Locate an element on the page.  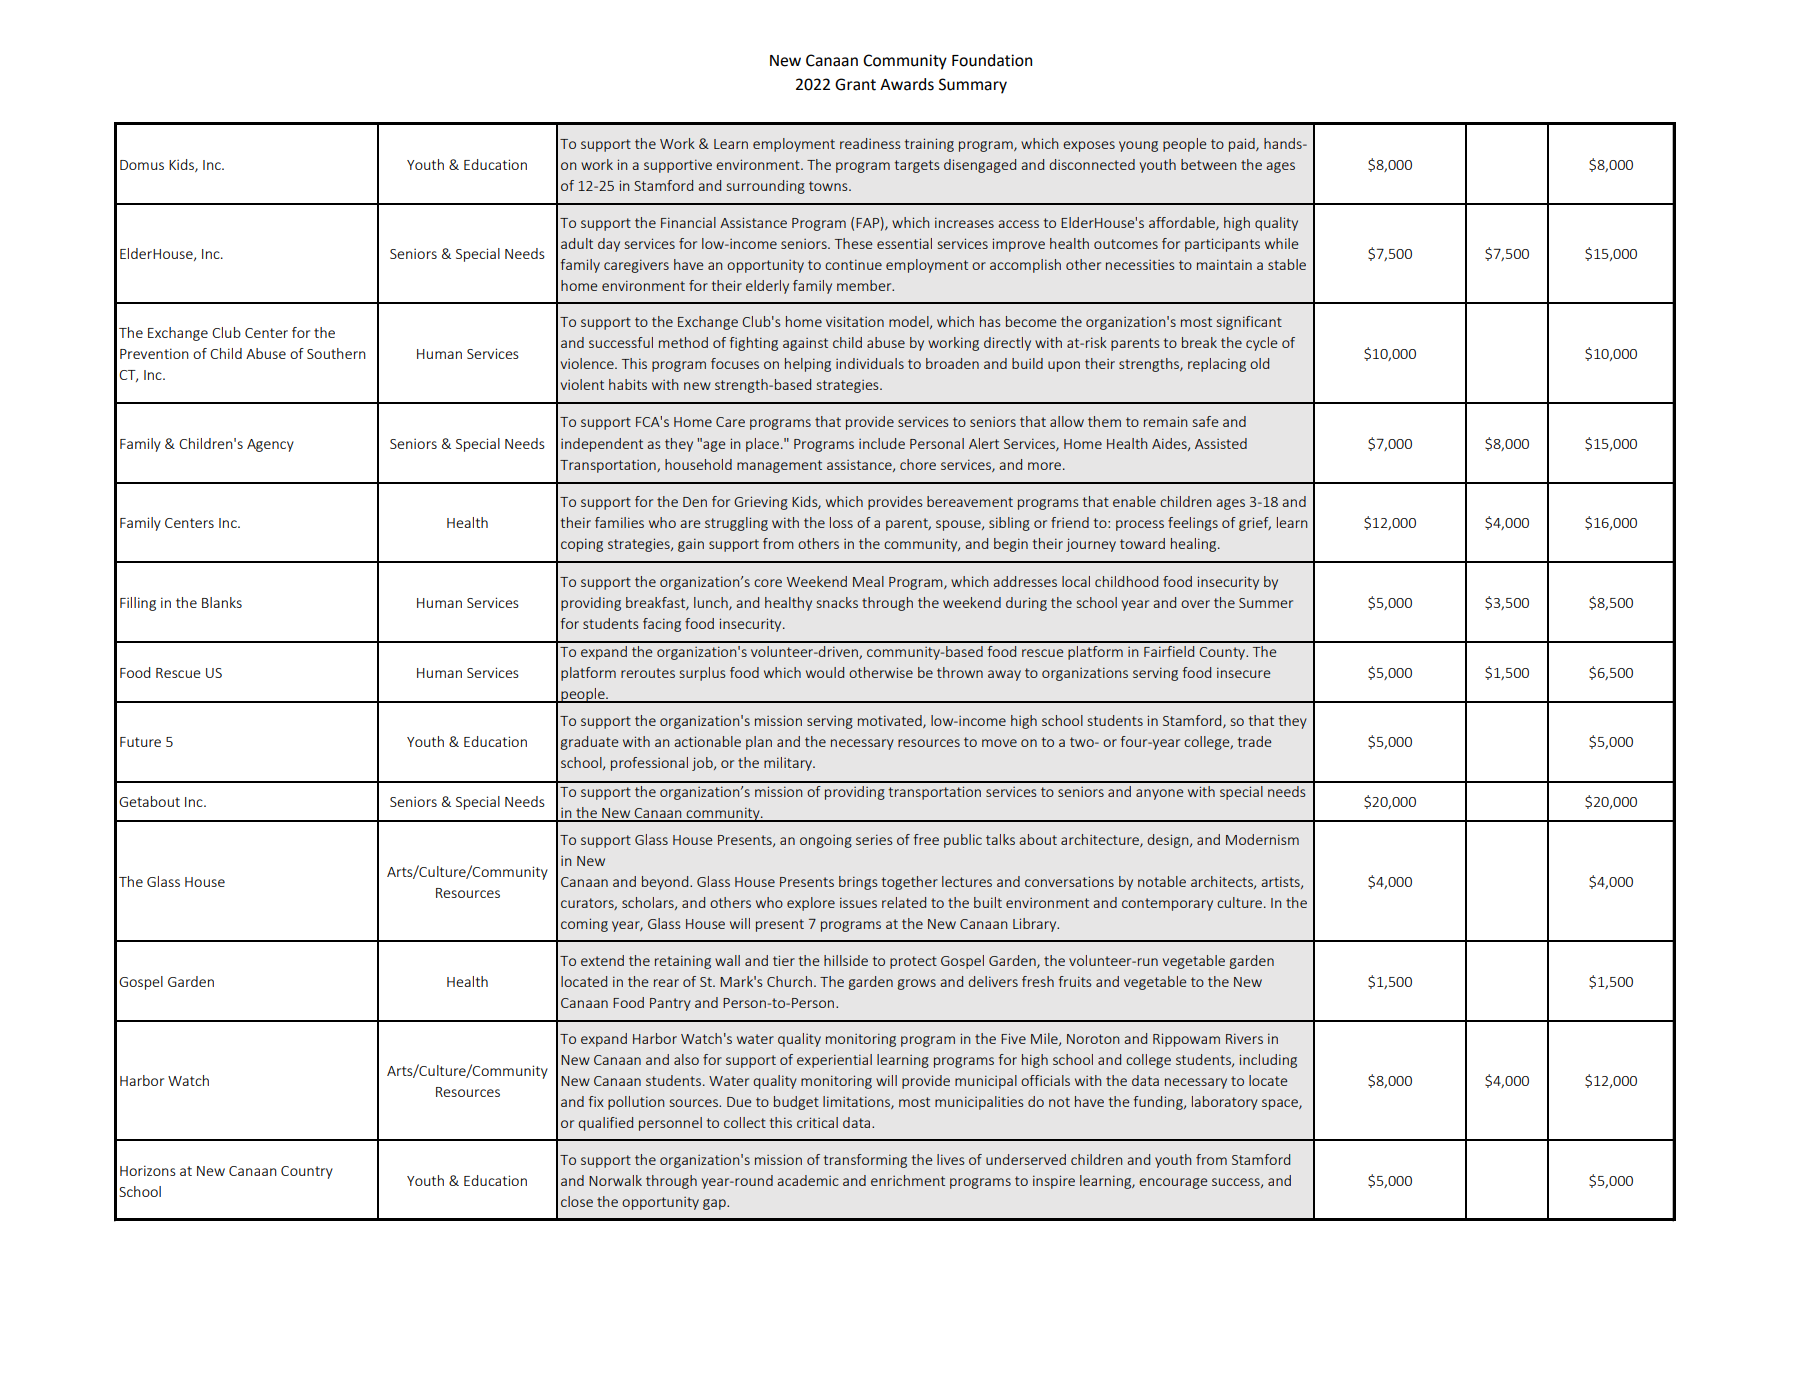
Future is located at coordinates (140, 742).
